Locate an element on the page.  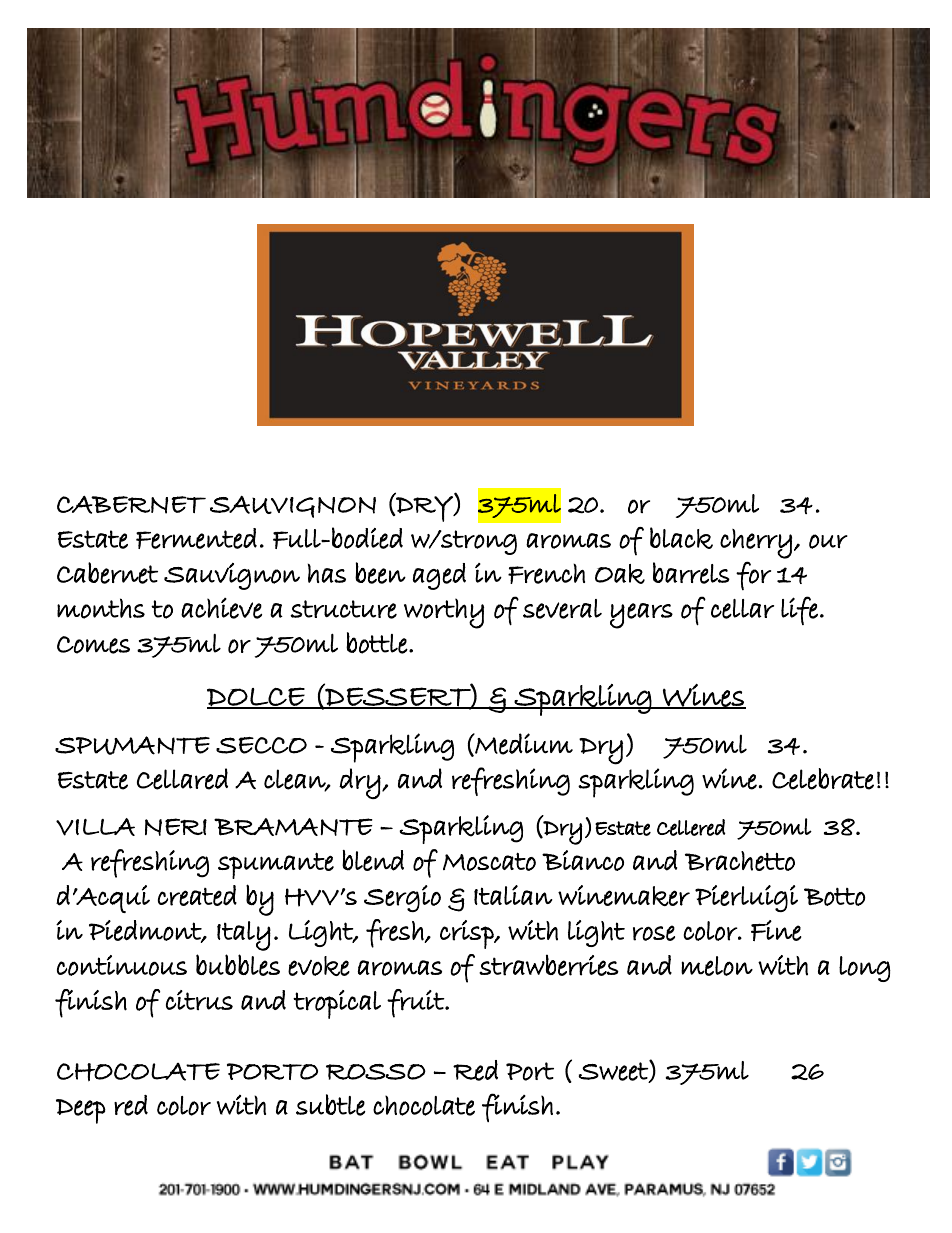
life is located at coordinates (799, 610).
